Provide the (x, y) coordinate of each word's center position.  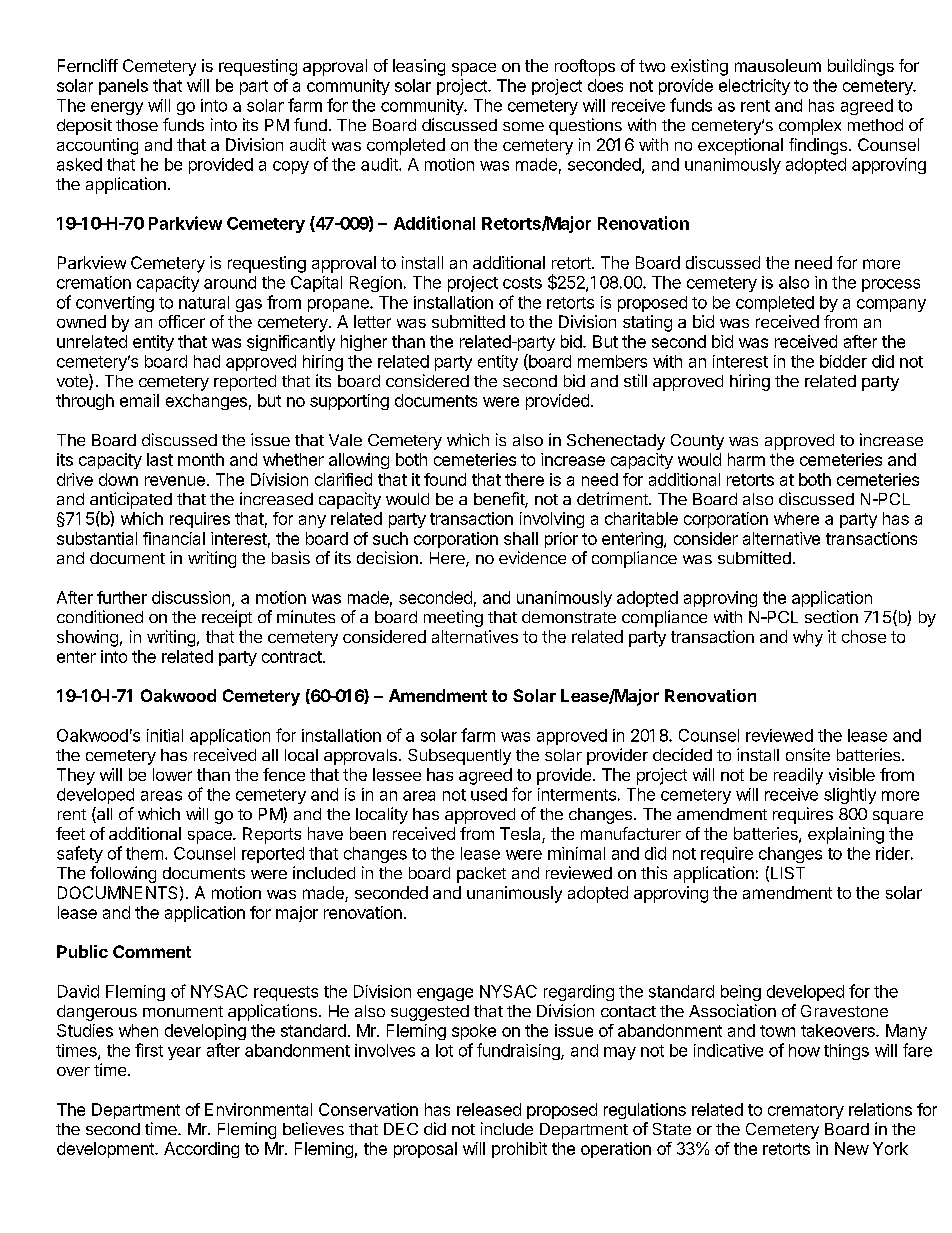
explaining (846, 835)
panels (123, 87)
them (144, 853)
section (831, 616)
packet (481, 875)
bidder (843, 361)
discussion (192, 598)
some (523, 126)
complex (810, 127)
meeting (453, 618)
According (201, 1150)
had (207, 361)
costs (522, 283)
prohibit (519, 1150)
